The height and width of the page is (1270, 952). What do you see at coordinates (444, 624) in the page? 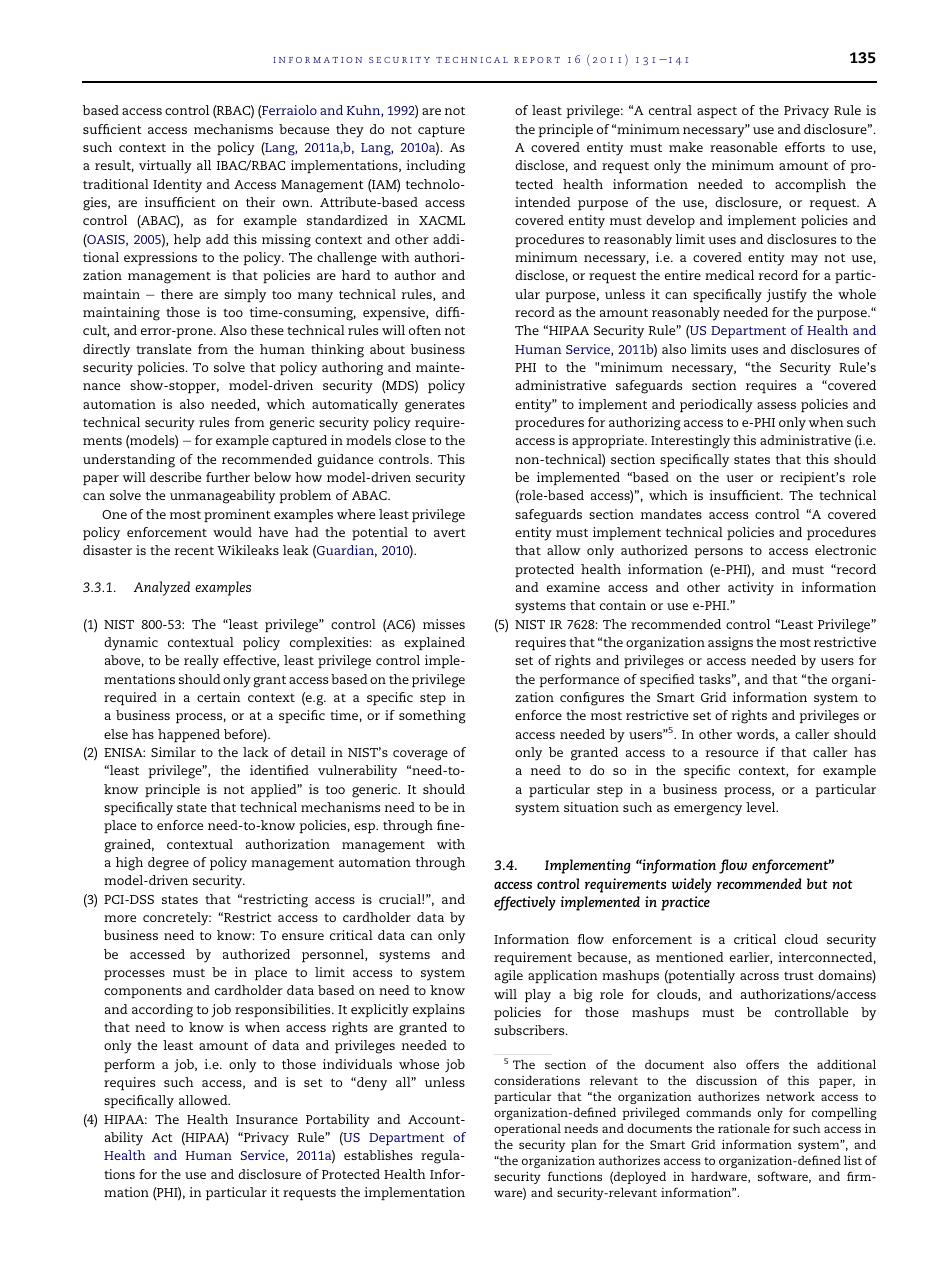
I see `misses` at bounding box center [444, 624].
